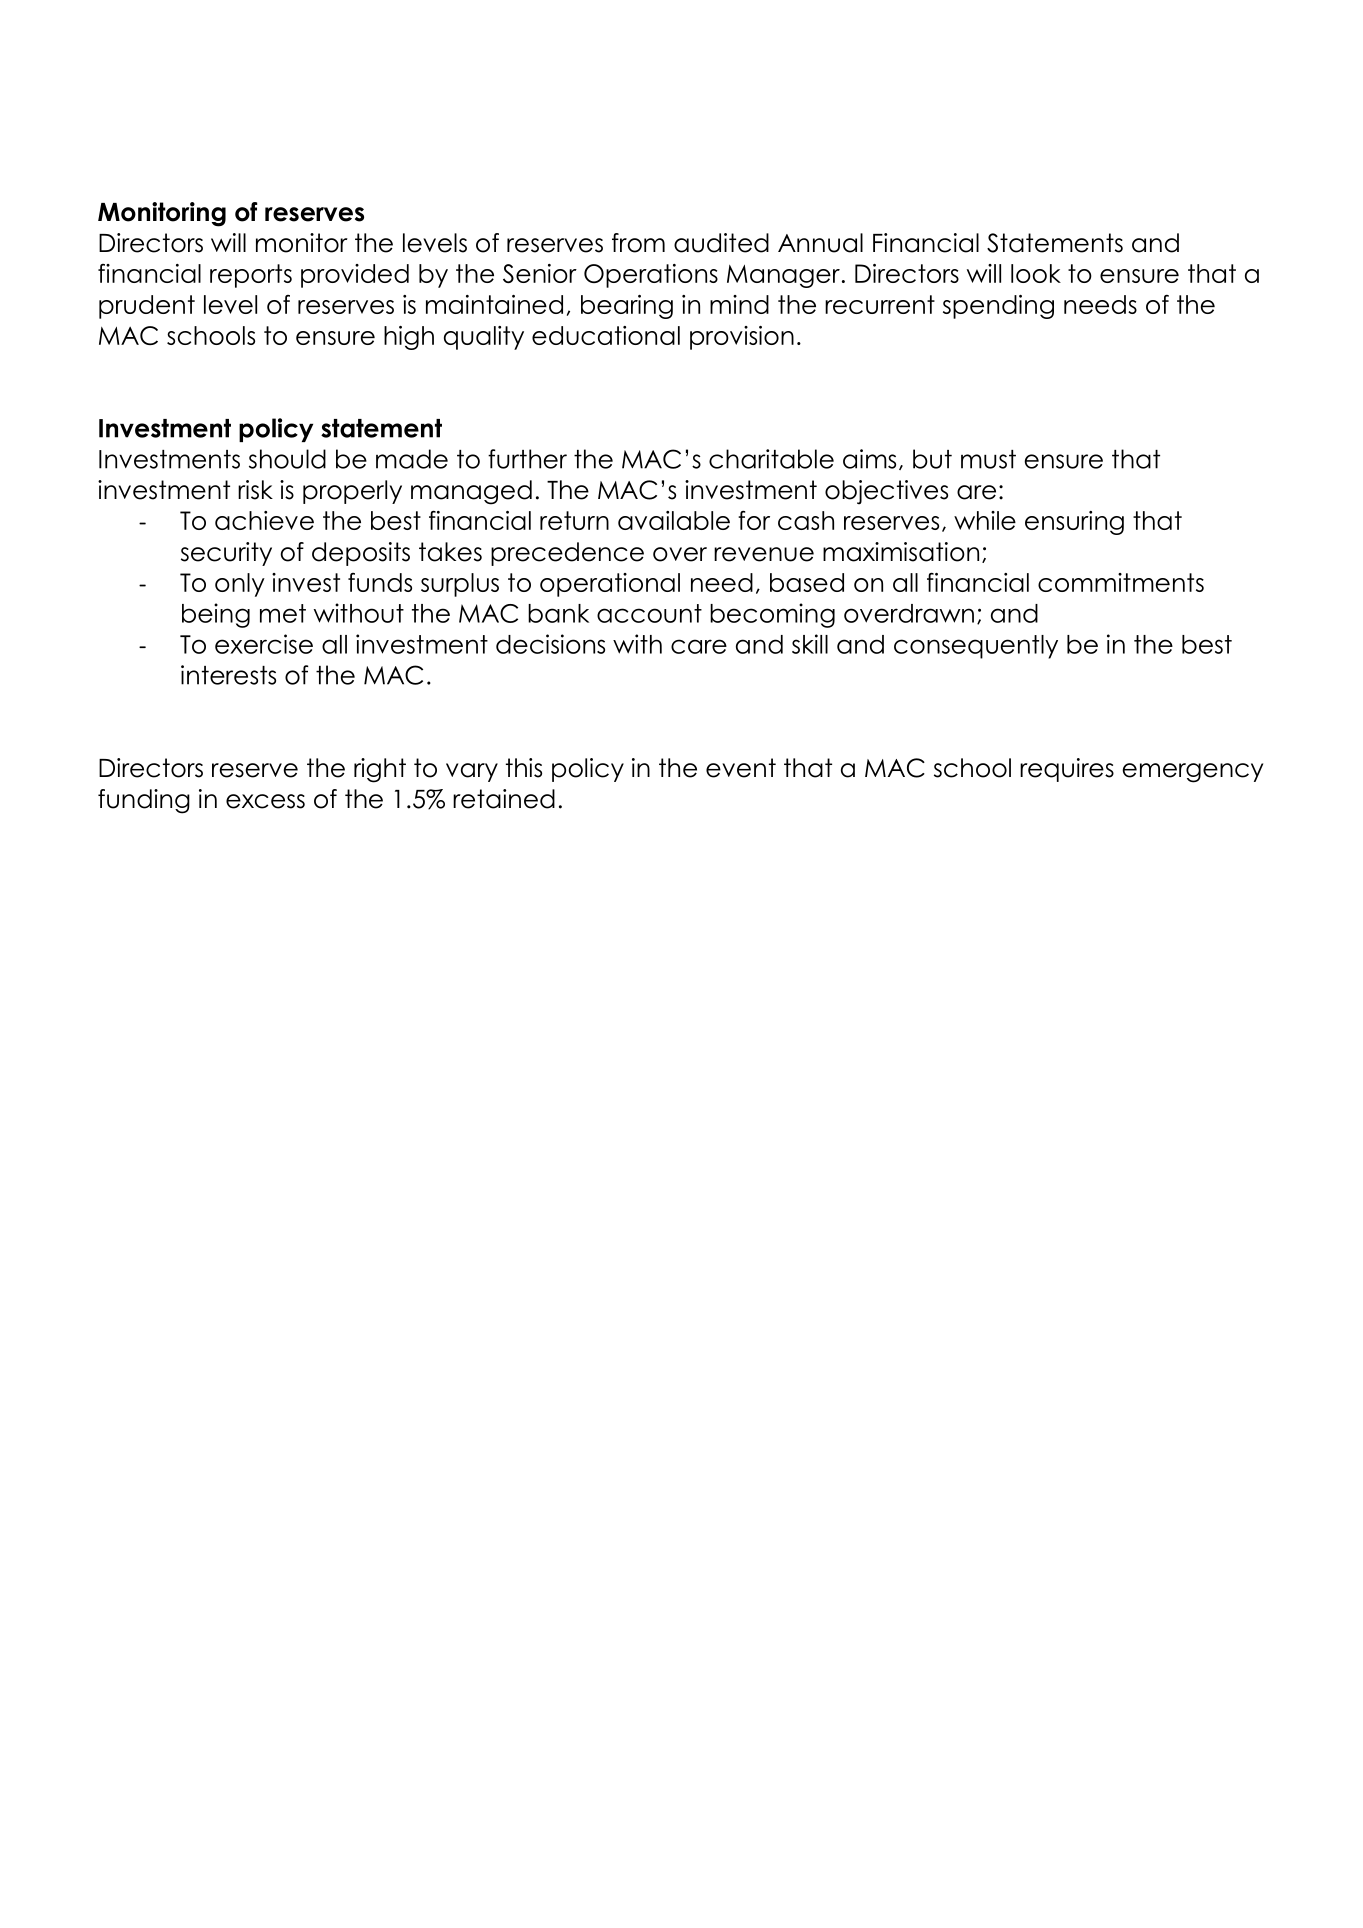 The image size is (1363, 1928). I want to click on reports, so click(251, 276).
